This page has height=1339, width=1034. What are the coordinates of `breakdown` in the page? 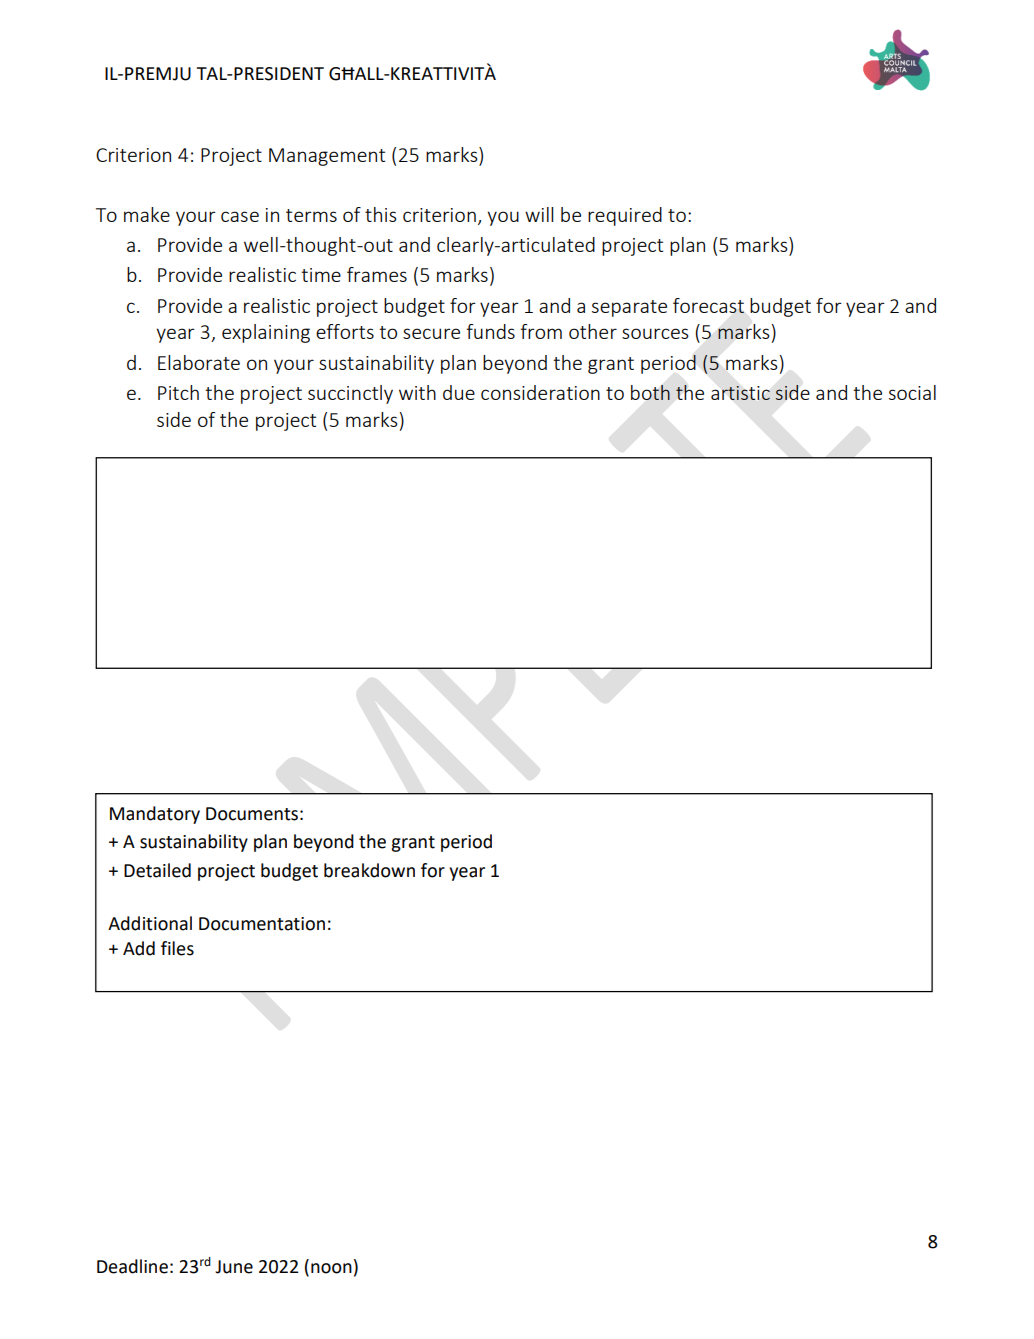 It's located at (369, 870).
